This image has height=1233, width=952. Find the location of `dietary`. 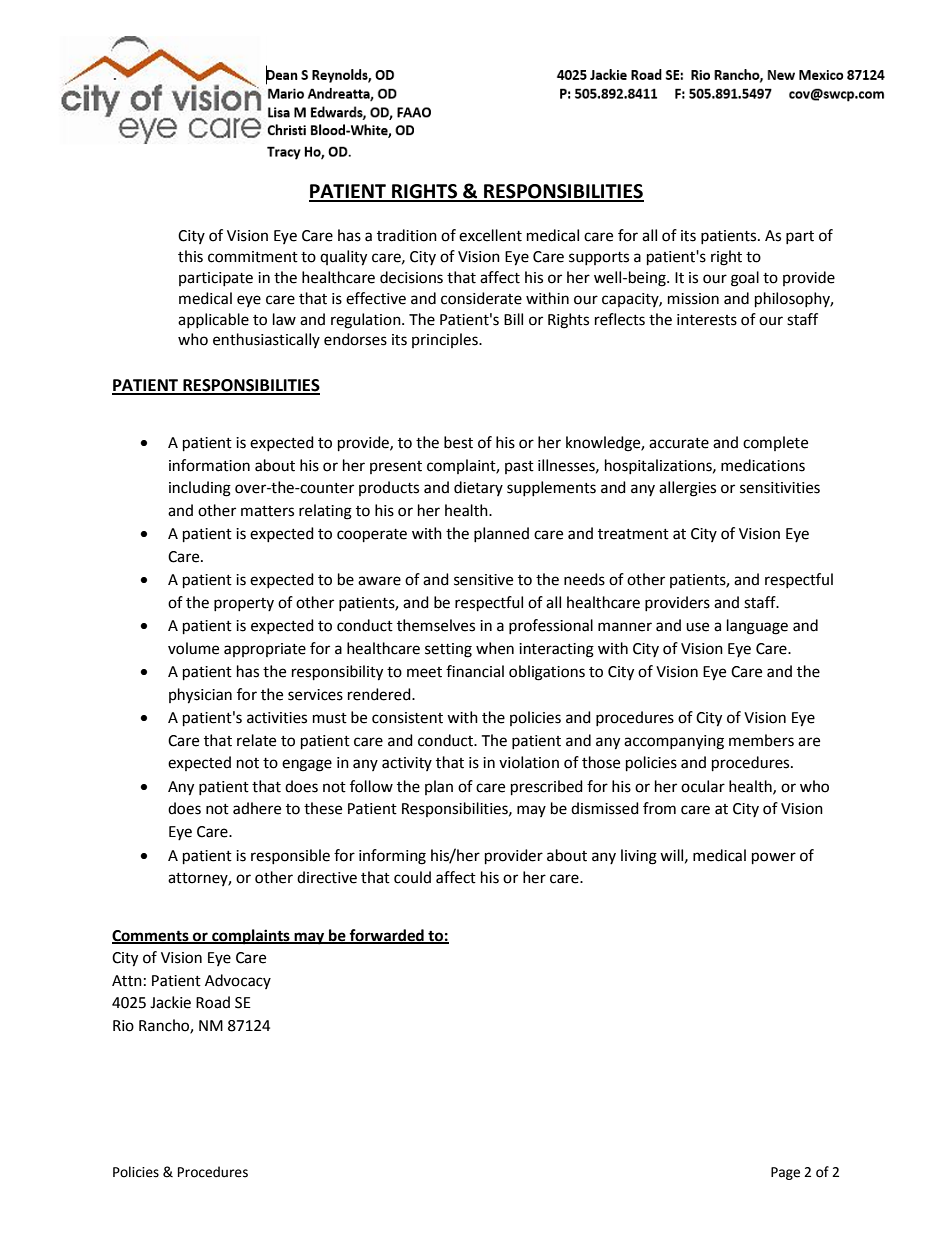

dietary is located at coordinates (478, 488).
